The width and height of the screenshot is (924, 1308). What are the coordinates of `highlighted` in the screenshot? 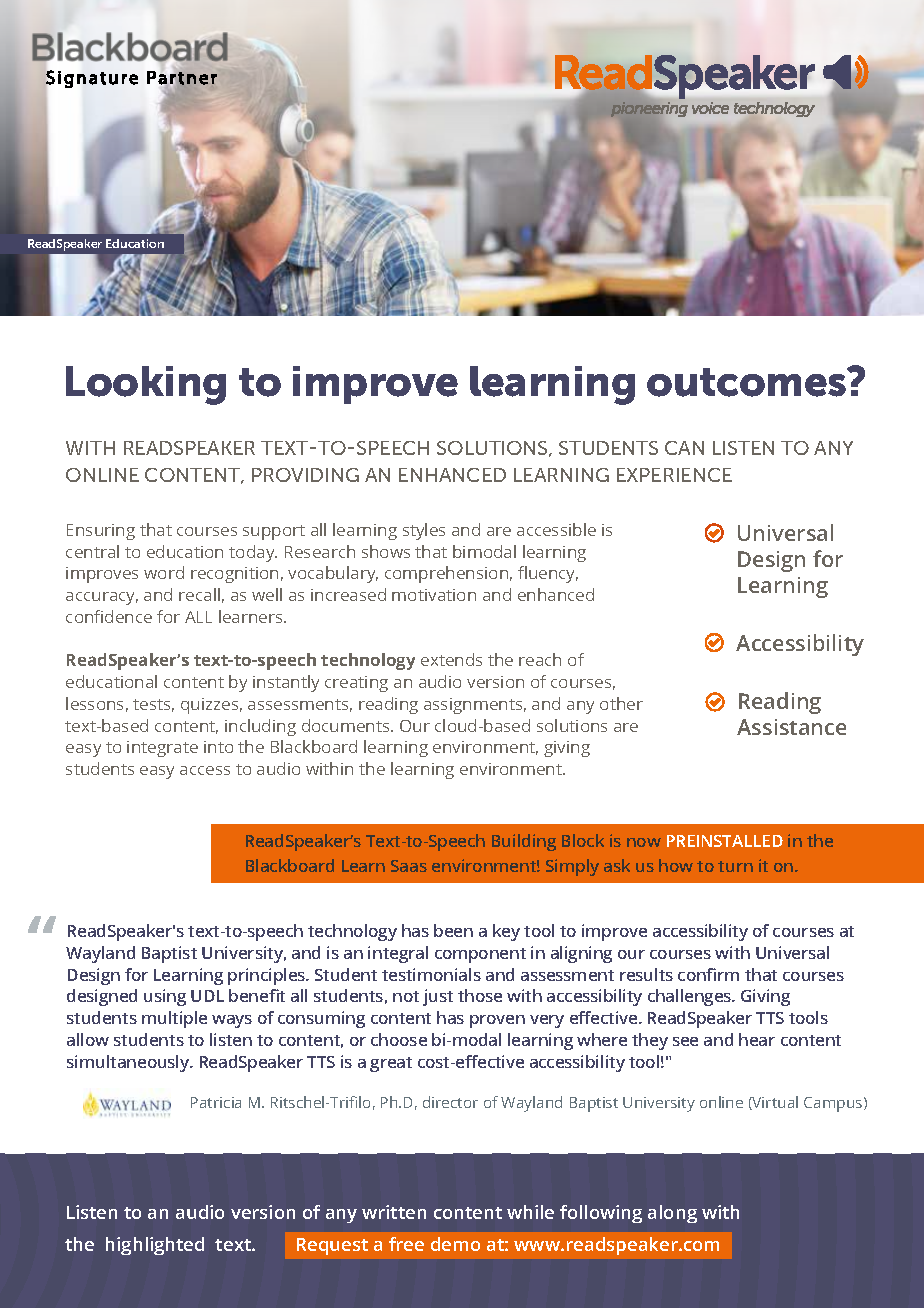 It's located at (155, 1246).
